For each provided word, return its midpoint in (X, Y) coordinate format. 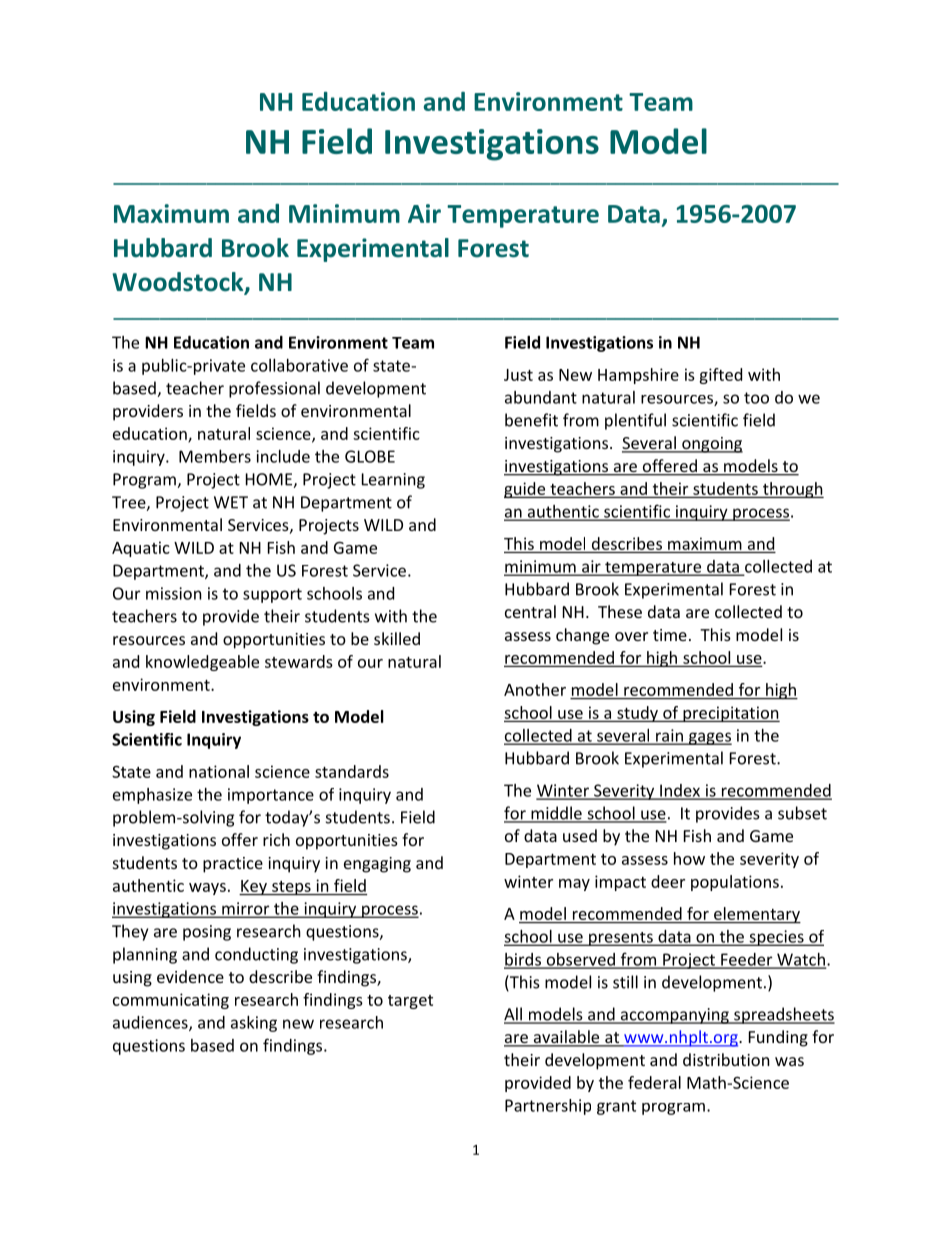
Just (518, 375)
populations (735, 883)
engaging (377, 865)
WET (231, 502)
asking (254, 1024)
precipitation (730, 714)
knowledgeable (202, 663)
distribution (726, 1059)
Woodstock (179, 283)
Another (535, 689)
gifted (720, 376)
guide (526, 490)
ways (207, 889)
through (792, 490)
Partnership (548, 1107)
